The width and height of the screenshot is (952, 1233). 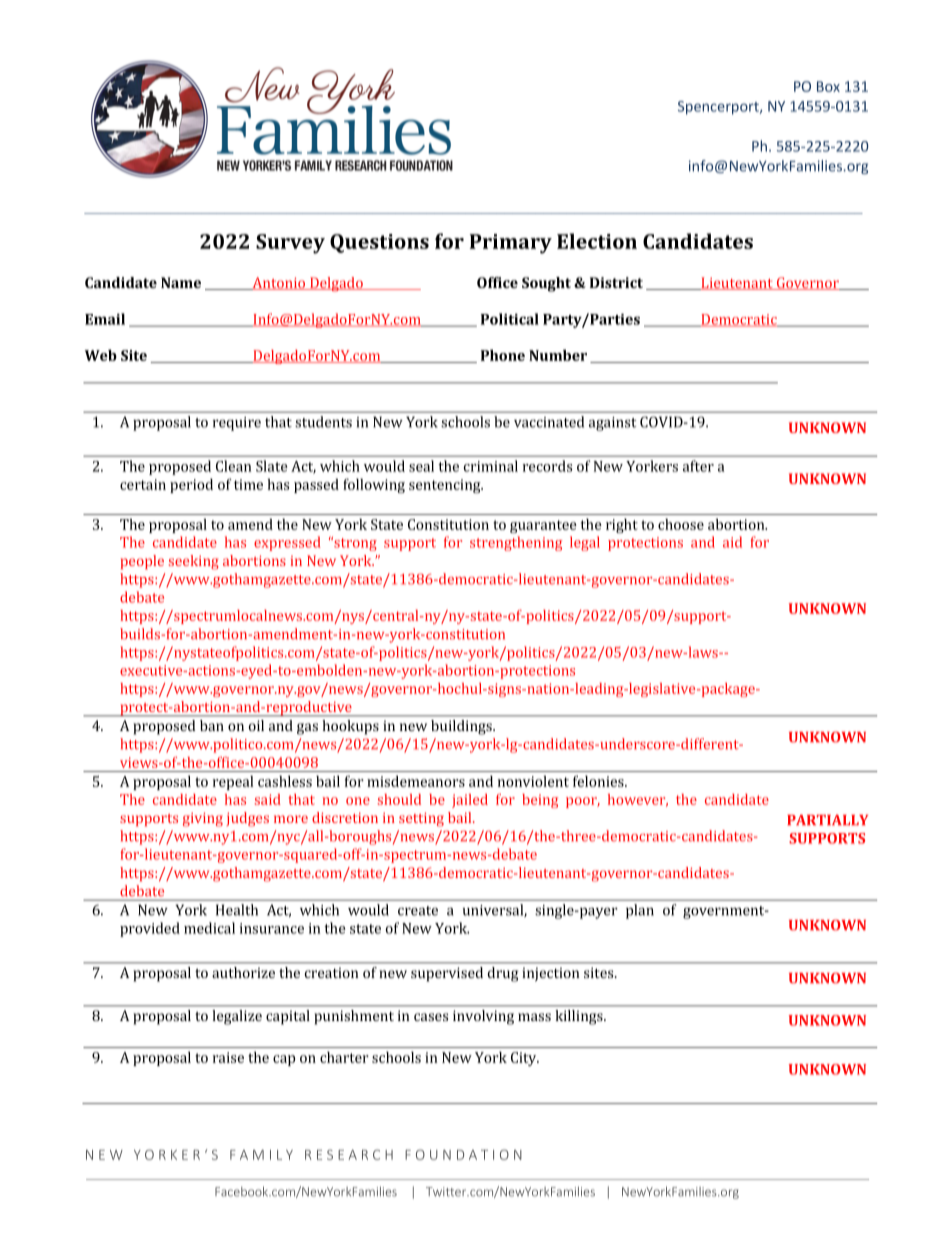 I want to click on raise, so click(x=228, y=1057).
